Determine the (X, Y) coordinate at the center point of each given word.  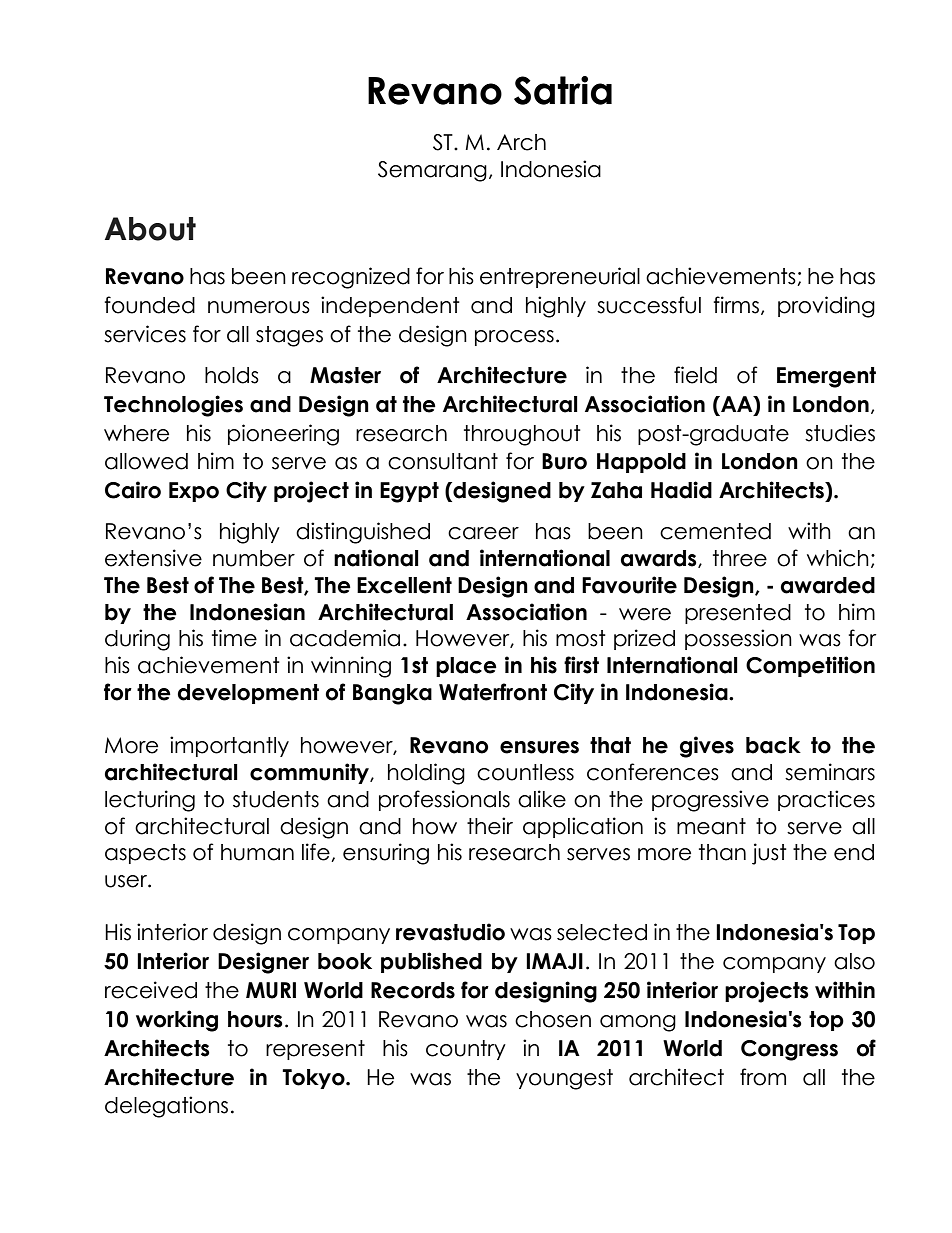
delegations (166, 1107)
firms (736, 305)
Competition (810, 666)
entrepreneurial (560, 277)
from (763, 1077)
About (150, 229)
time (234, 638)
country (466, 1050)
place (466, 667)
